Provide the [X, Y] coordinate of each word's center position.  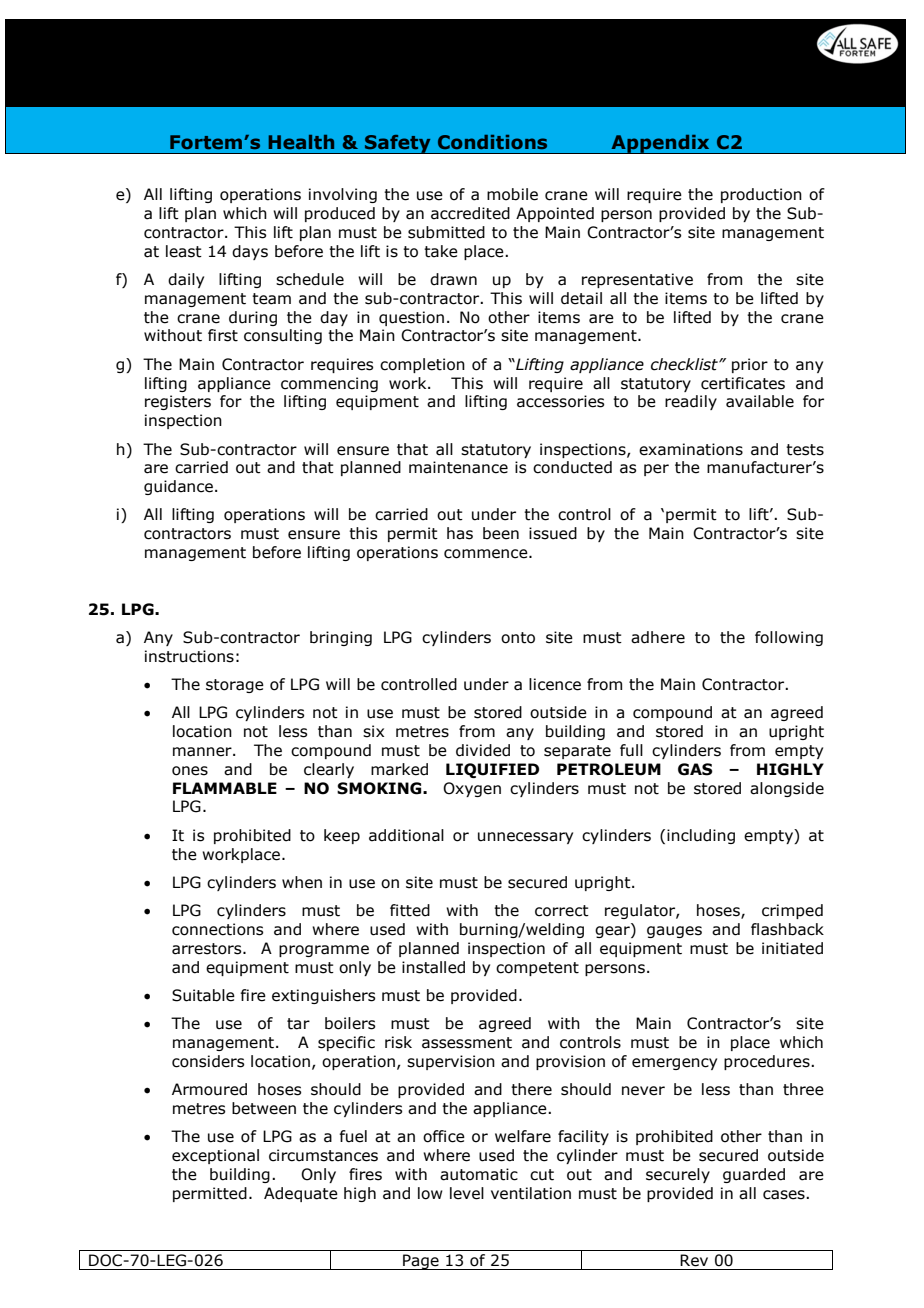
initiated [792, 948]
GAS [695, 769]
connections [217, 929]
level [467, 1193]
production [761, 195]
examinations [691, 449]
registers [178, 402]
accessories [560, 401]
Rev [694, 1260]
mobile [512, 194]
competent [537, 969]
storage [235, 686]
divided [483, 750]
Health [301, 142]
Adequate [301, 1194]
